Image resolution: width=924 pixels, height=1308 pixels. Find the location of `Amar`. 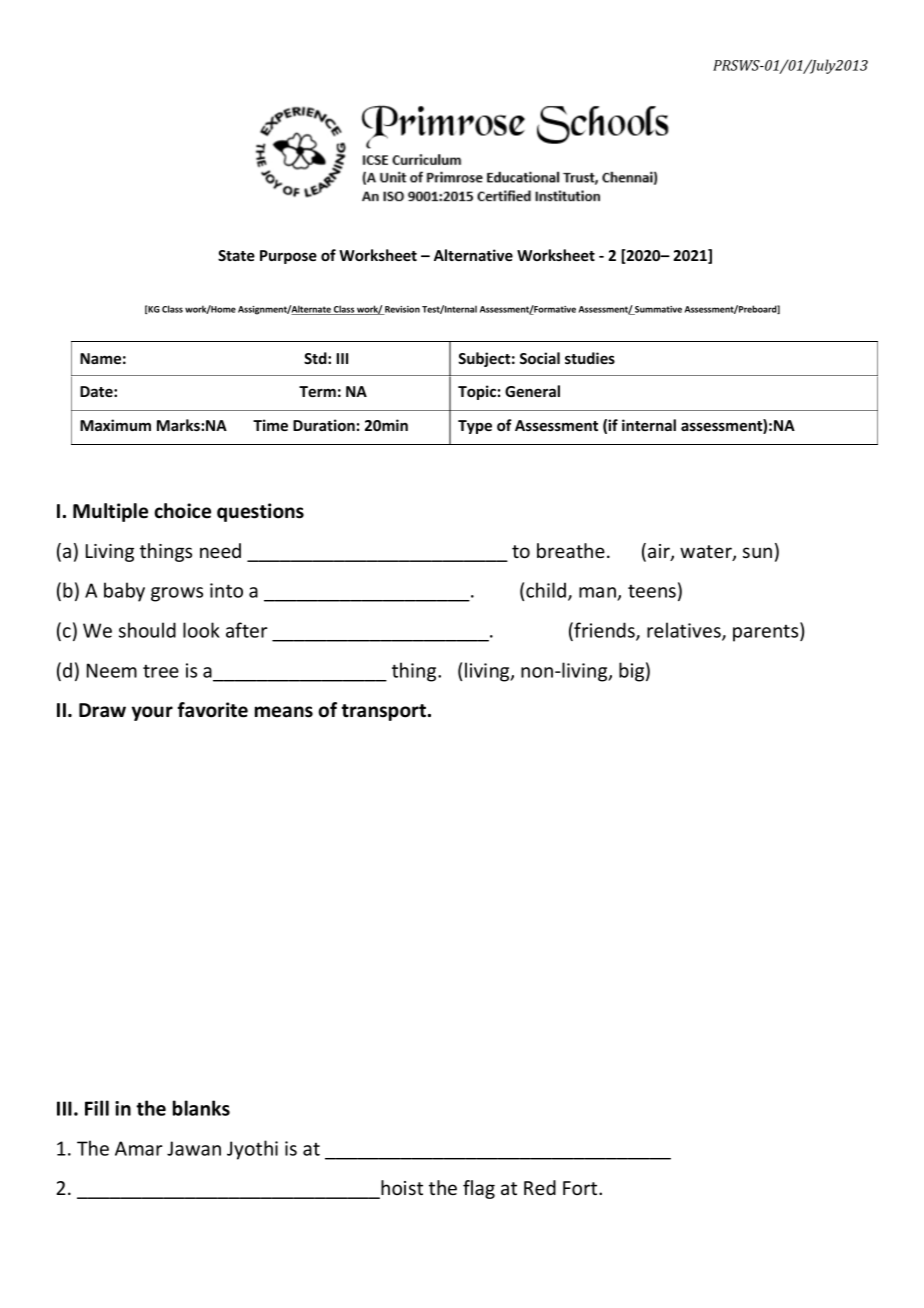

Amar is located at coordinates (139, 1148).
